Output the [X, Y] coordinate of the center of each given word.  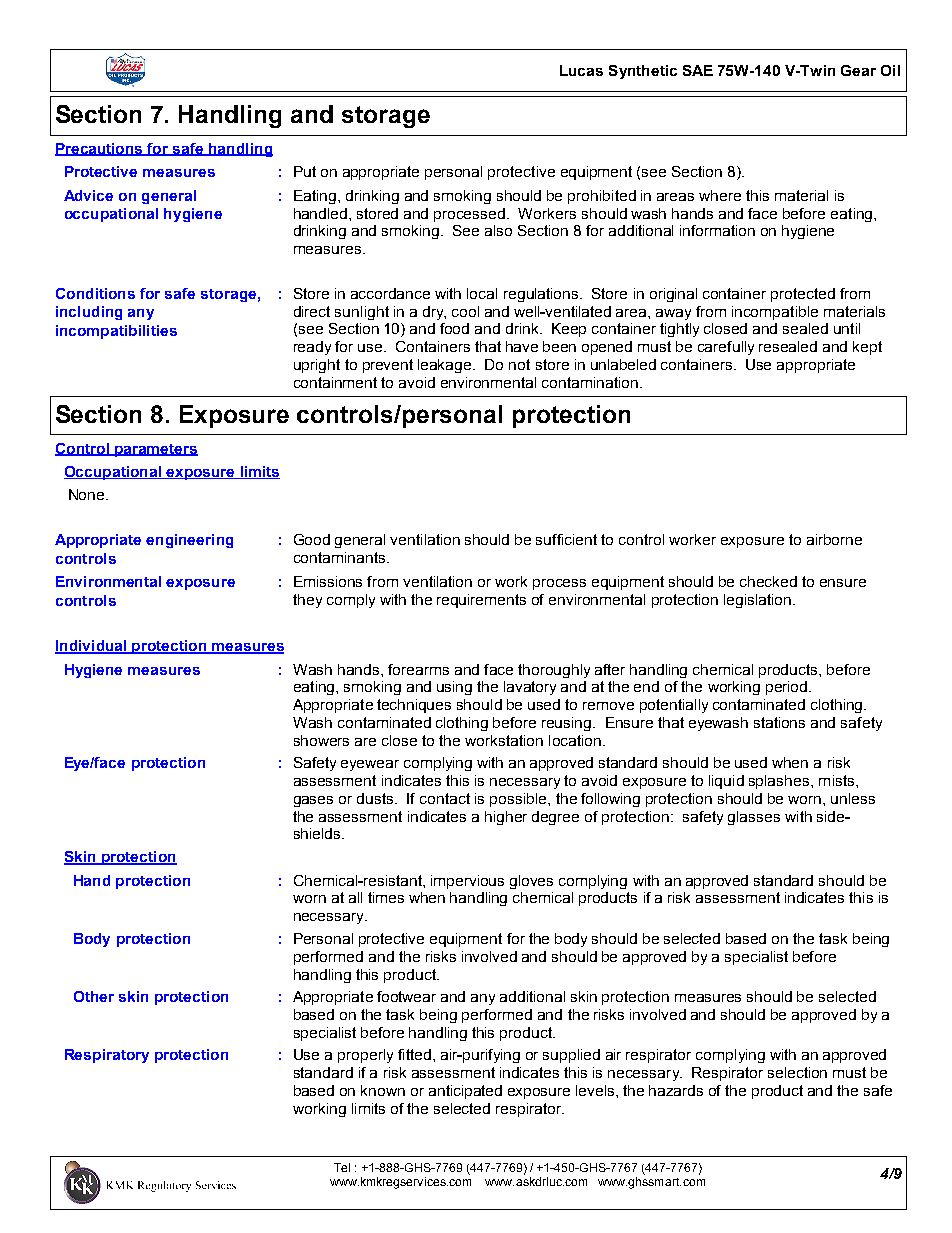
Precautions [100, 149]
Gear [858, 70]
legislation [757, 601]
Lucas [581, 70]
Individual [92, 647]
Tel [342, 1167]
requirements [481, 601]
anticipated [465, 1092]
